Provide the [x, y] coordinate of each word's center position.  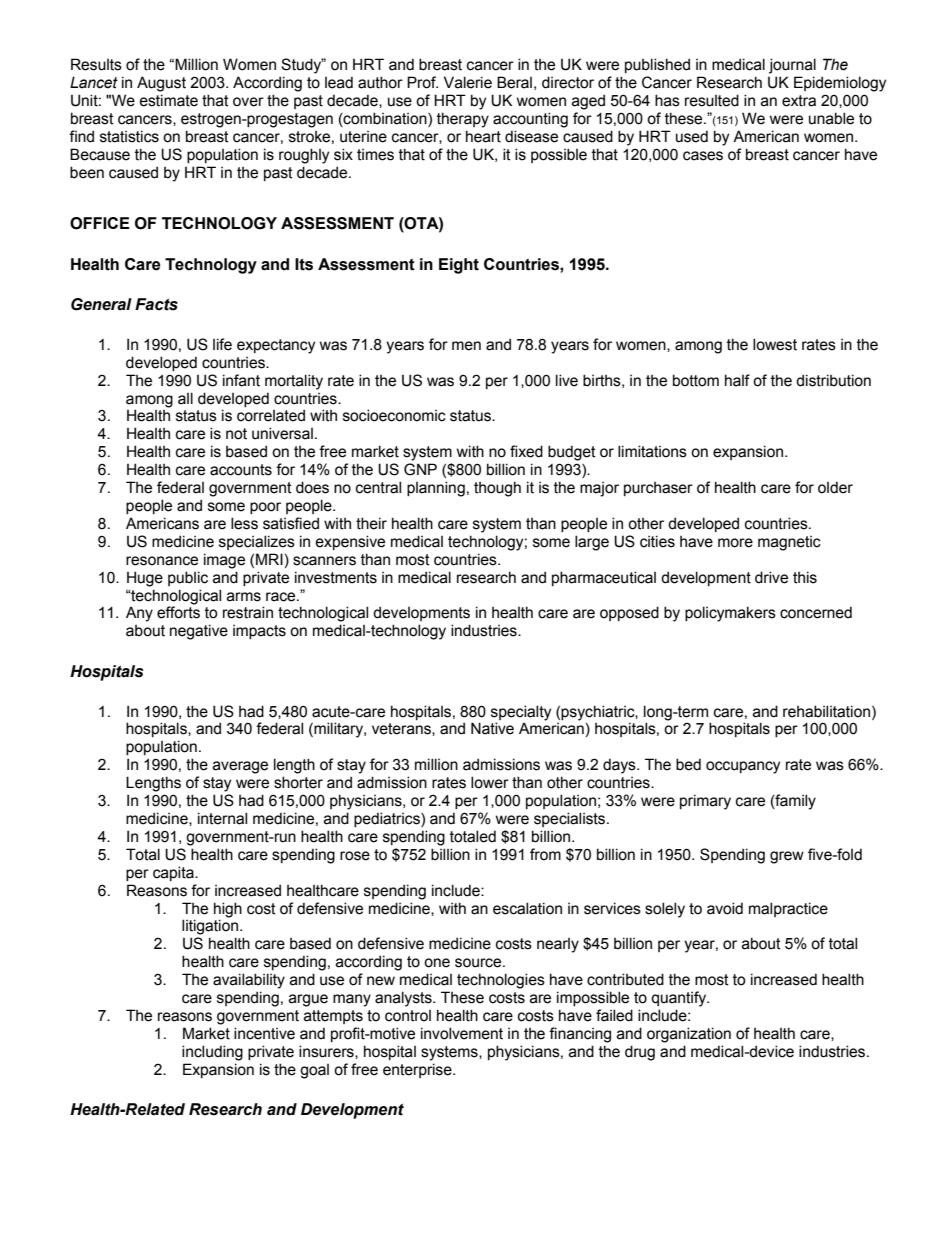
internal [222, 818]
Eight [459, 266]
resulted [712, 100]
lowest [775, 344]
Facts [156, 304]
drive [771, 577]
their [371, 523]
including [212, 1053]
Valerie [468, 82]
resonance [162, 561]
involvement [462, 1033]
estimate [169, 100]
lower [490, 782]
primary [705, 802]
